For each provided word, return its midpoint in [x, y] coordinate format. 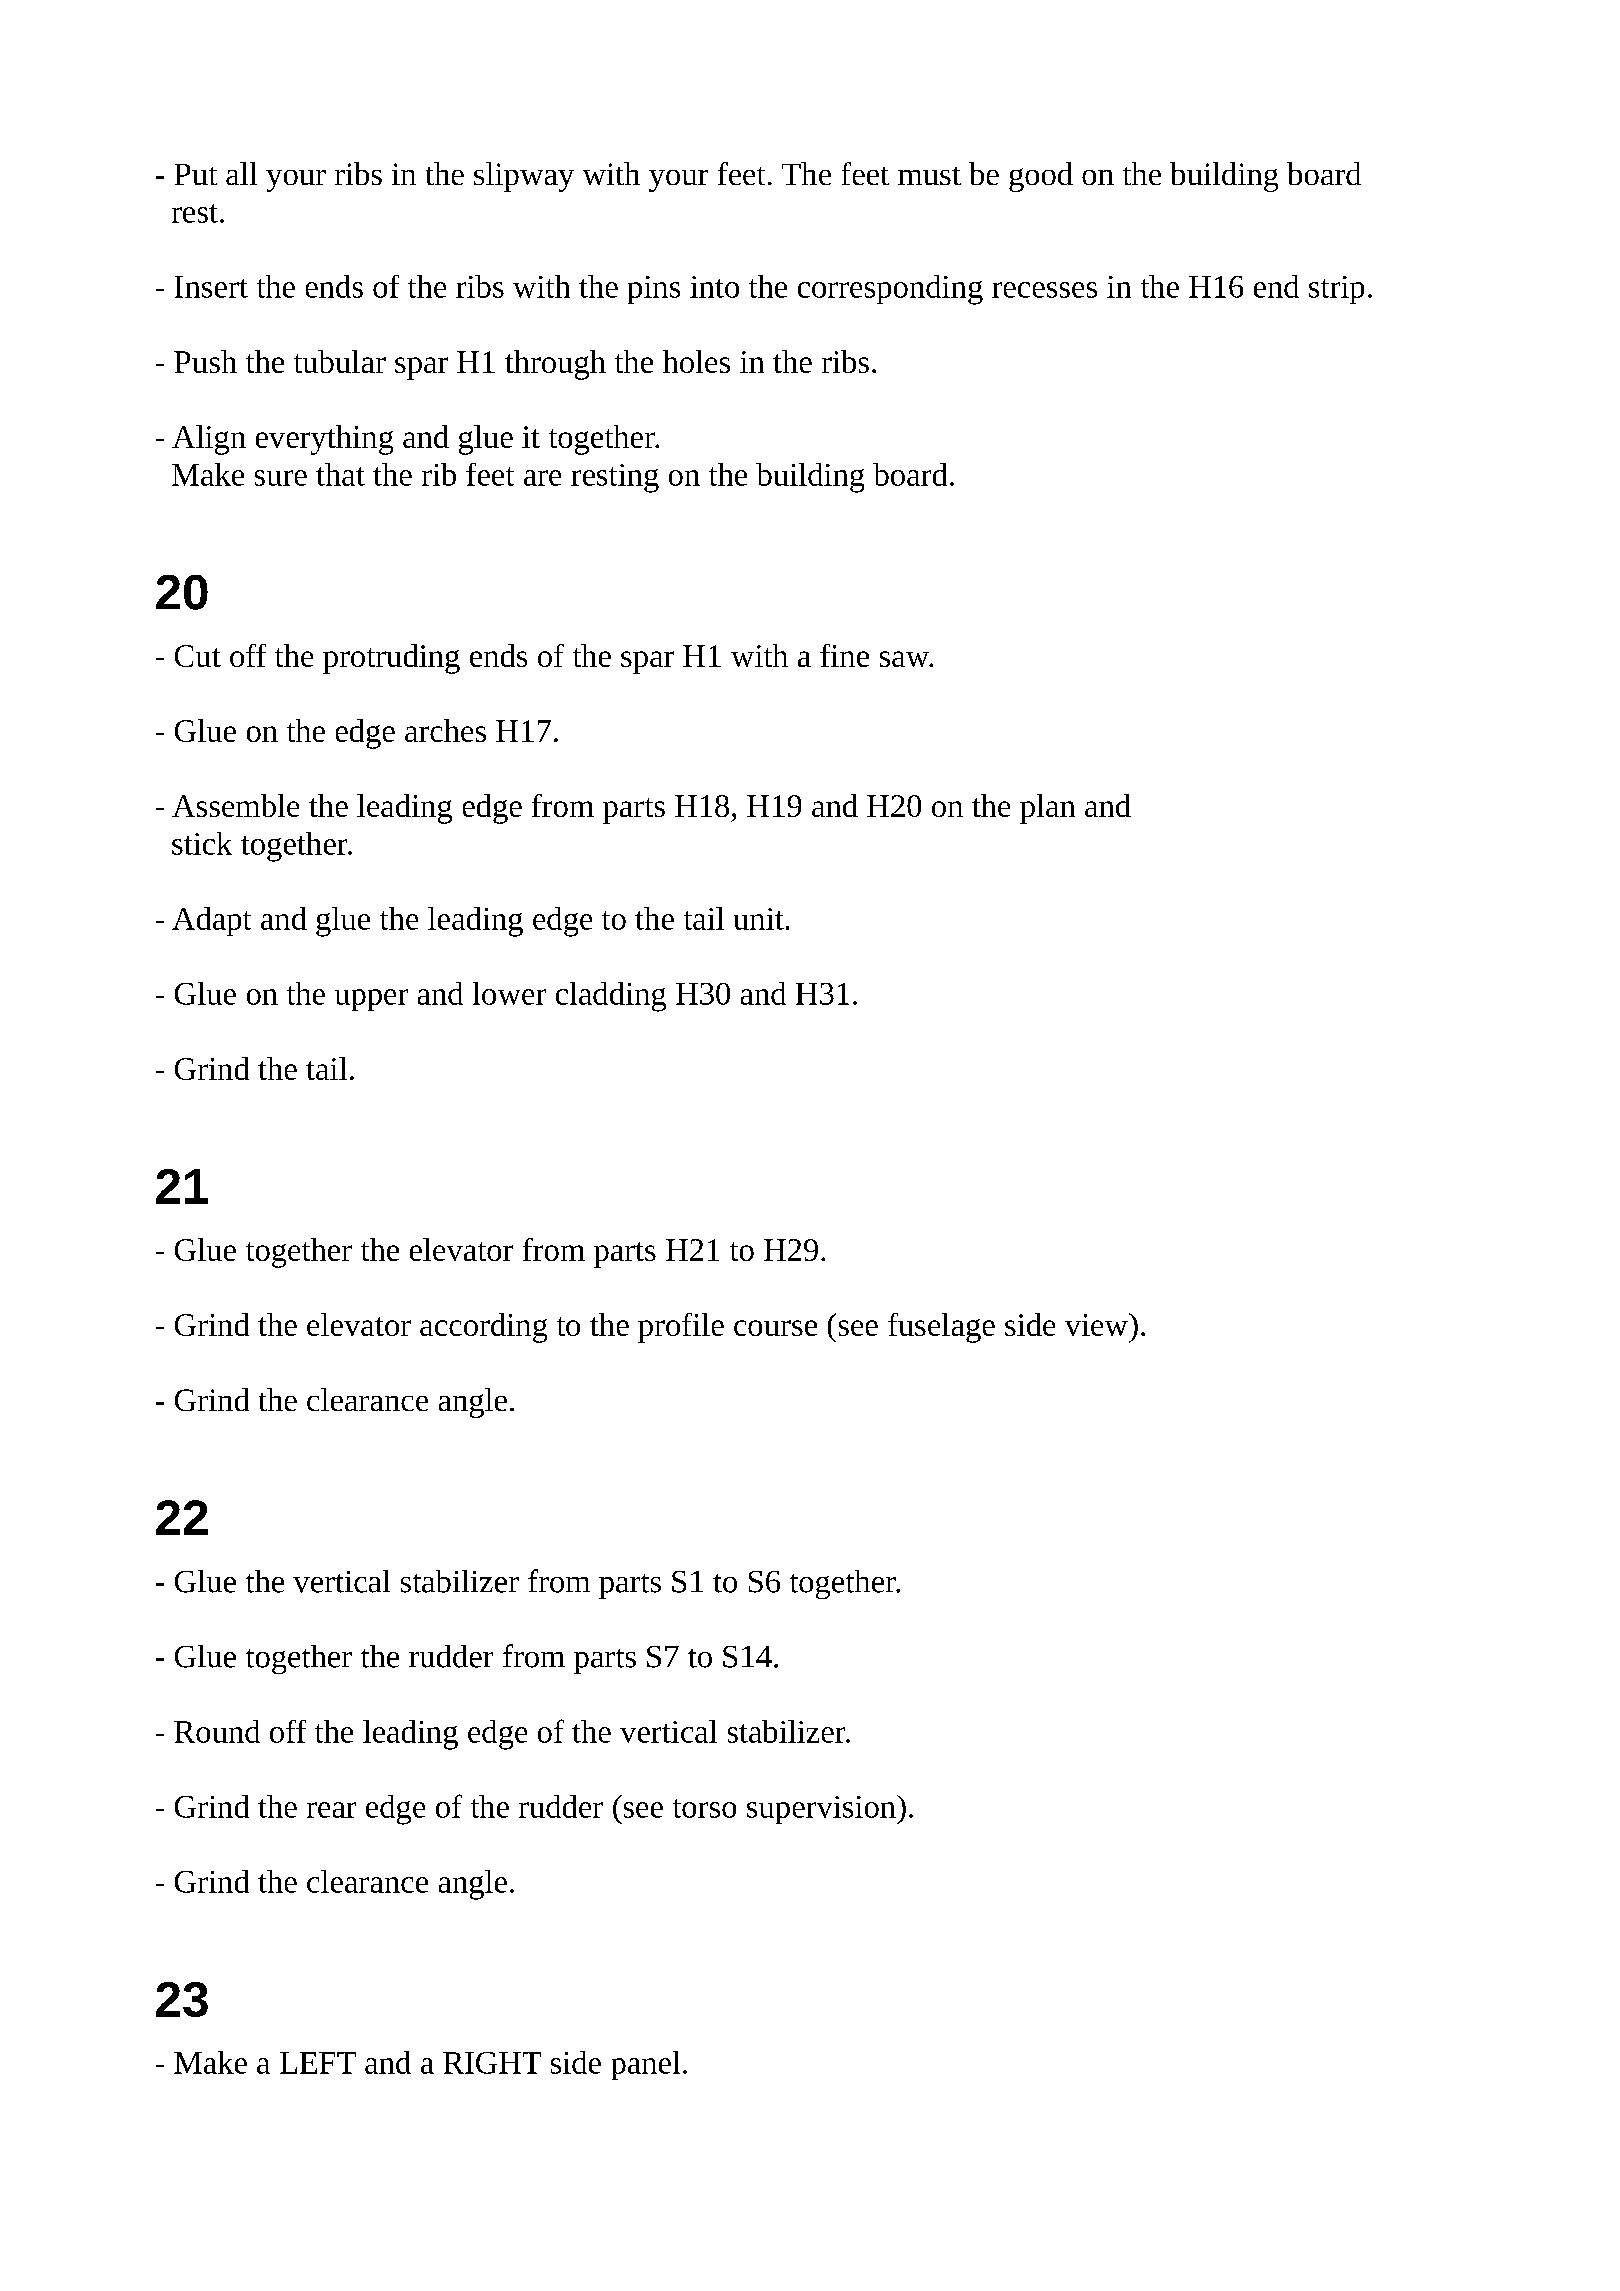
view [1097, 1324]
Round [217, 1731]
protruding [391, 659]
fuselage [941, 1328]
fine [844, 655]
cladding [611, 997]
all [241, 173]
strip [1336, 290]
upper [371, 1000]
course [775, 1328]
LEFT [318, 2063]
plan [1047, 809]
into [714, 287]
